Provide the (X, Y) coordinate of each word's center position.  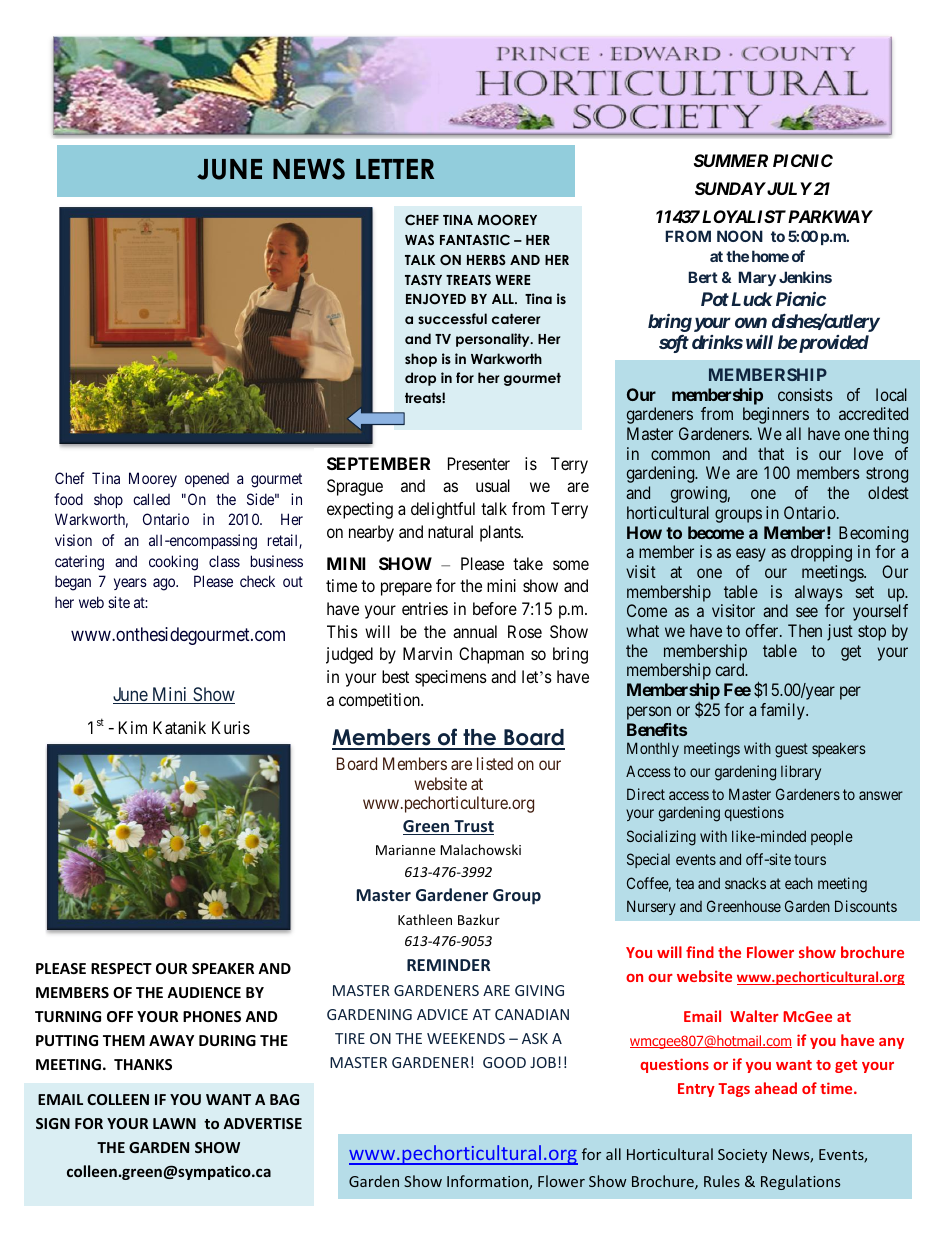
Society (742, 1156)
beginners (776, 415)
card (731, 669)
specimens (451, 678)
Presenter (479, 463)
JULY (788, 188)
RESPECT (121, 968)
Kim (133, 727)
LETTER (395, 169)
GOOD (504, 1062)
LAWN (174, 1123)
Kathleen (425, 919)
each (799, 883)
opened (207, 480)
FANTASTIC (475, 240)
